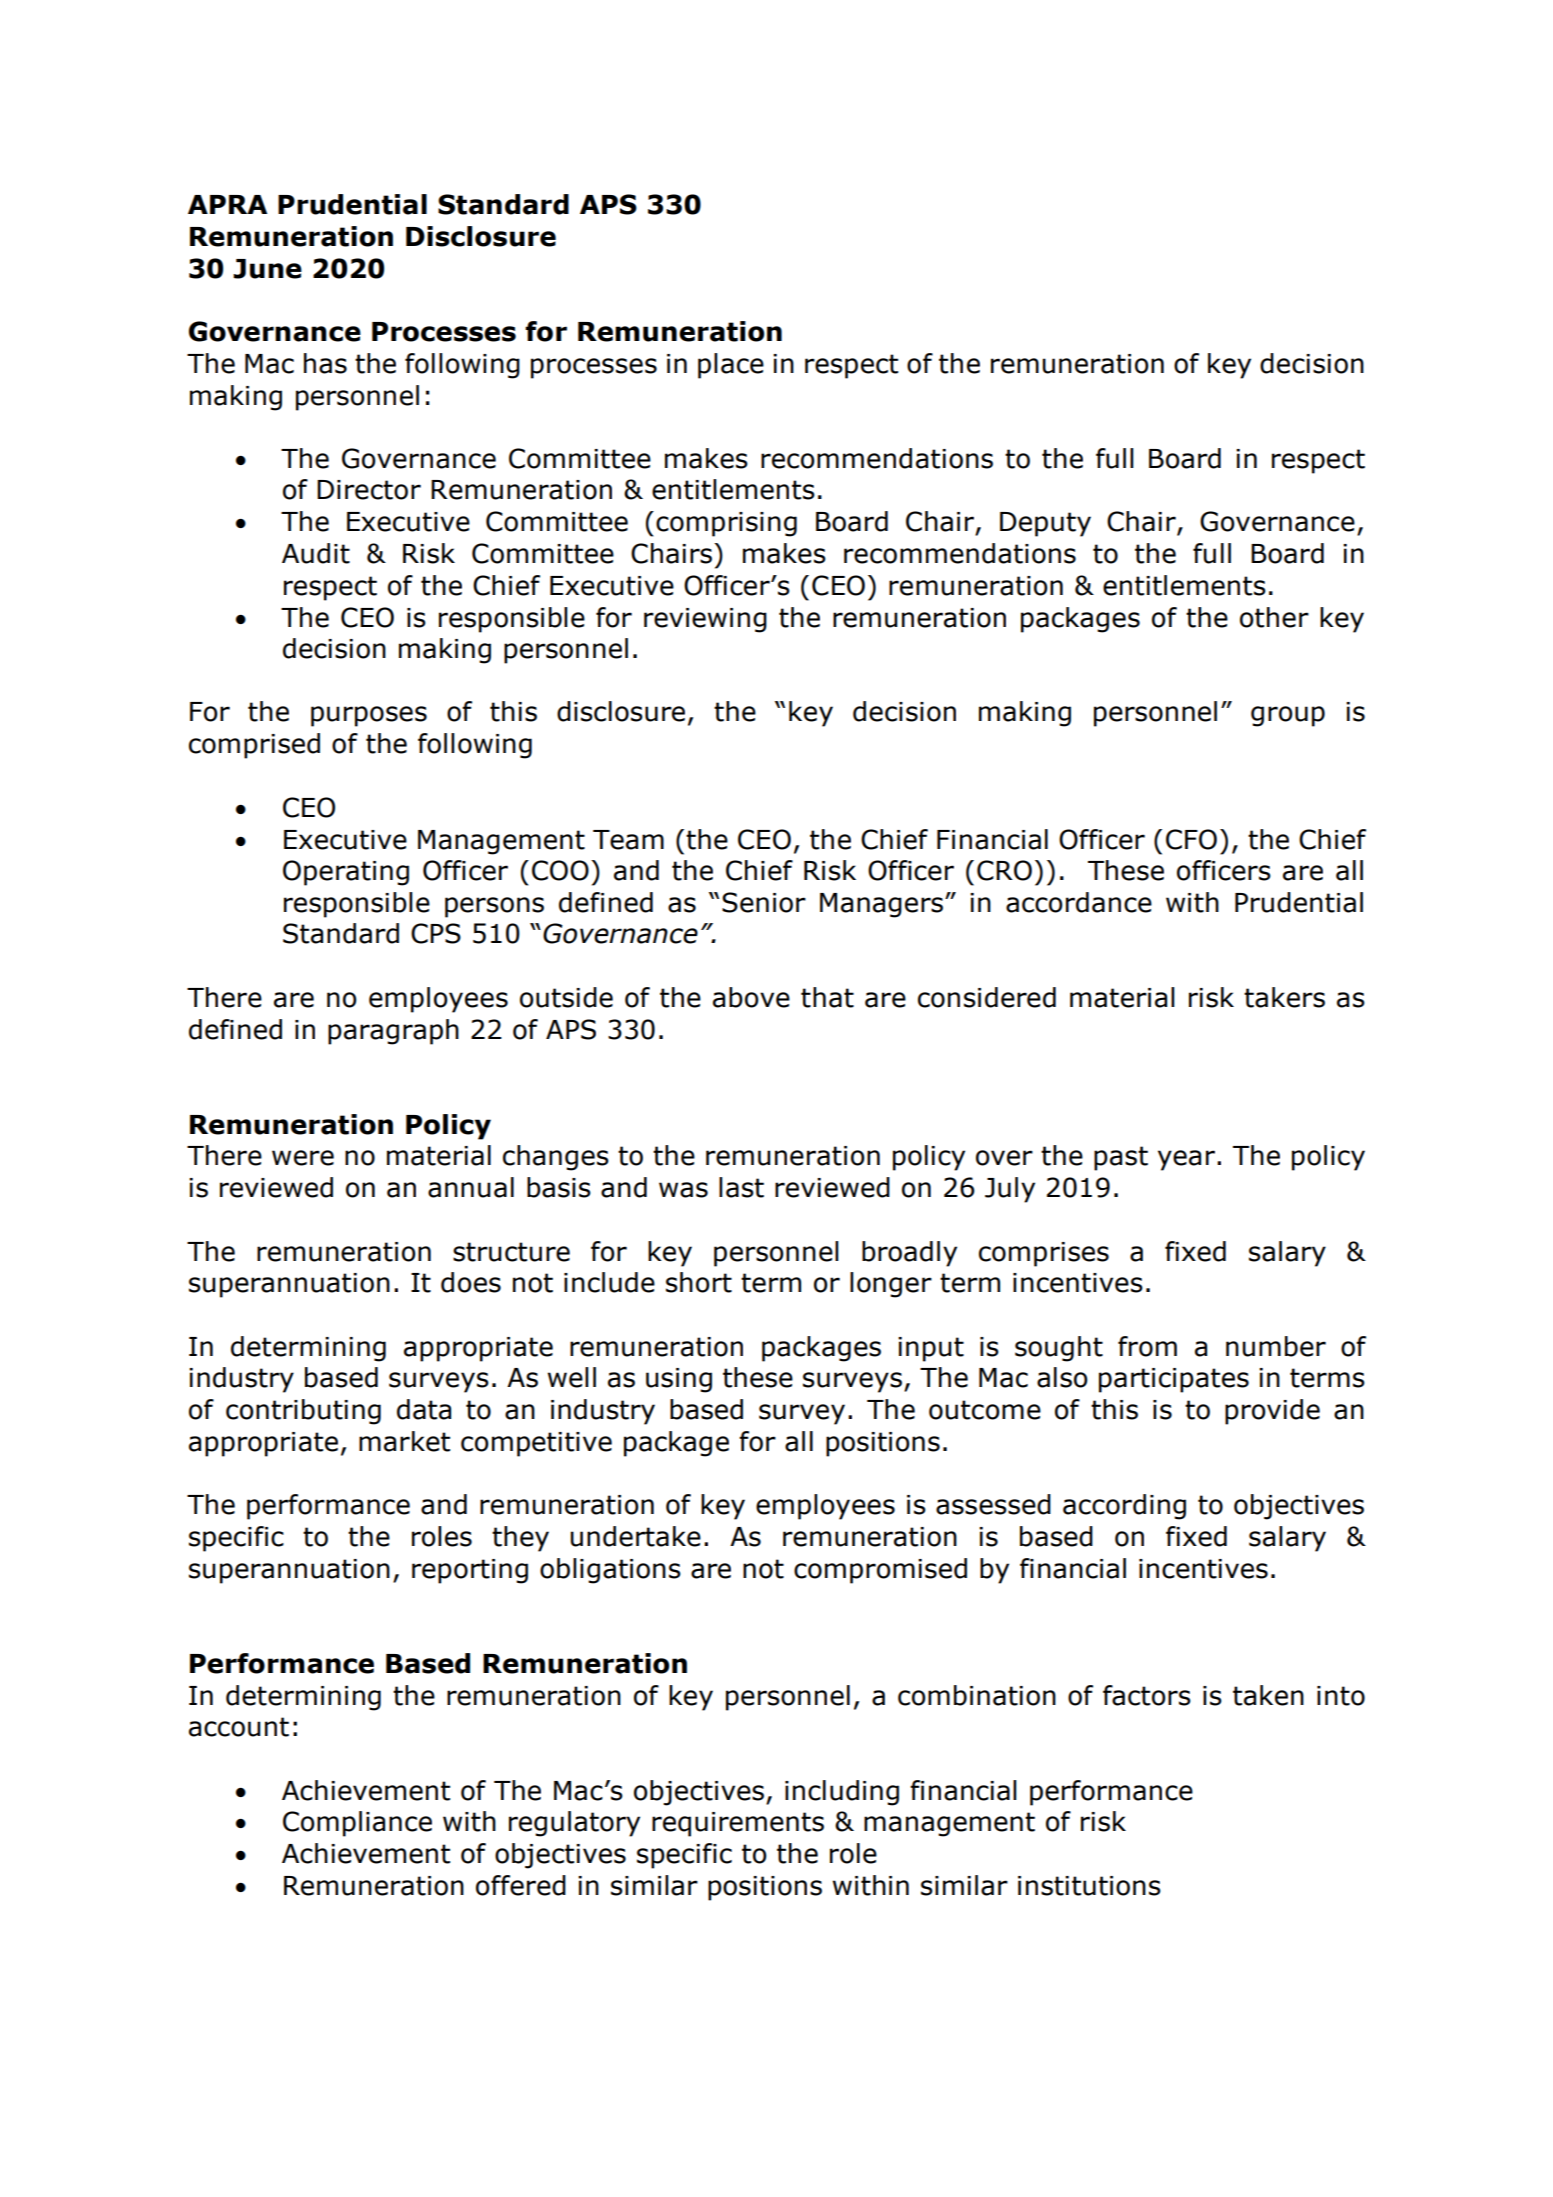  I want to click on has, so click(325, 363).
